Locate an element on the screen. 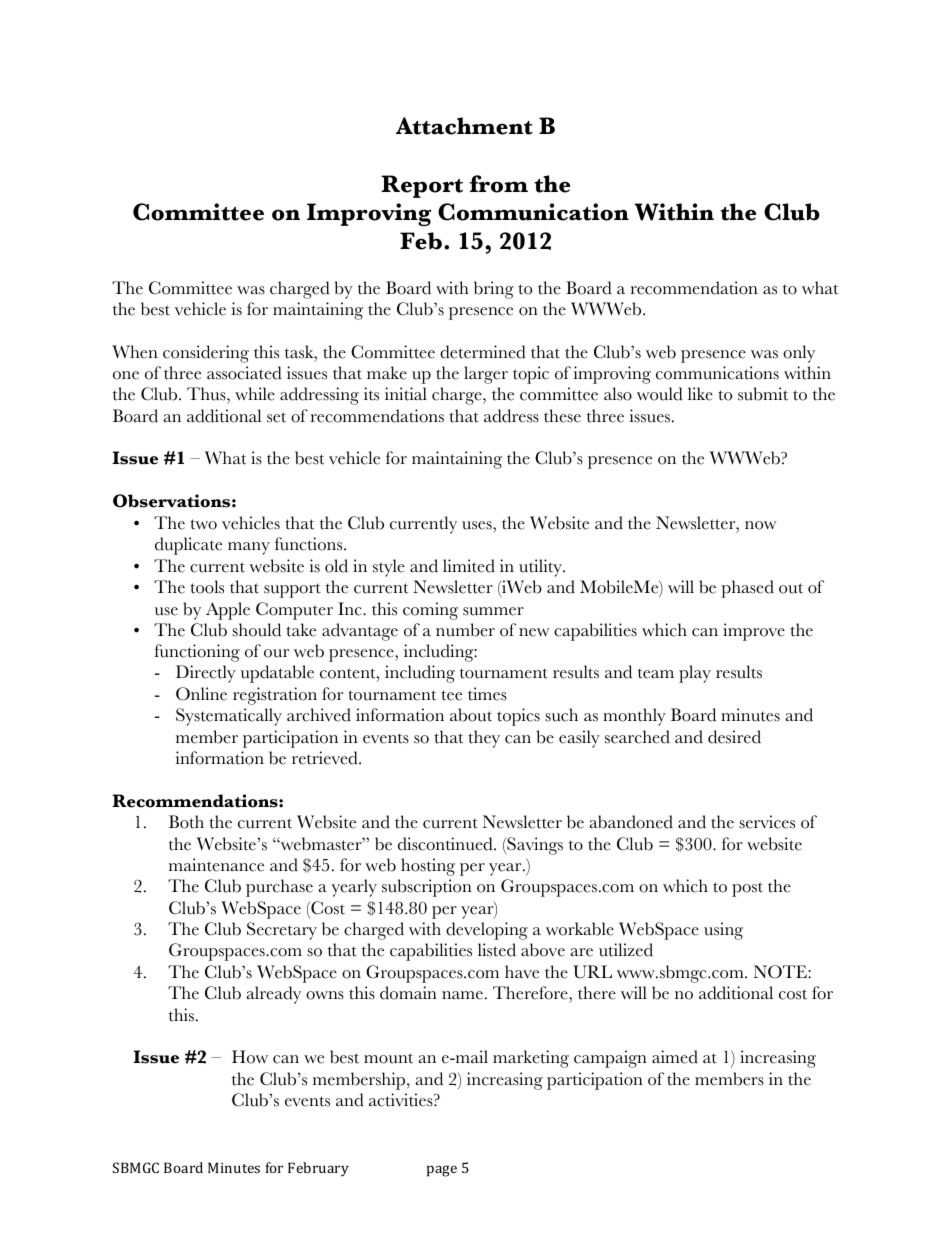  Report is located at coordinates (422, 186).
